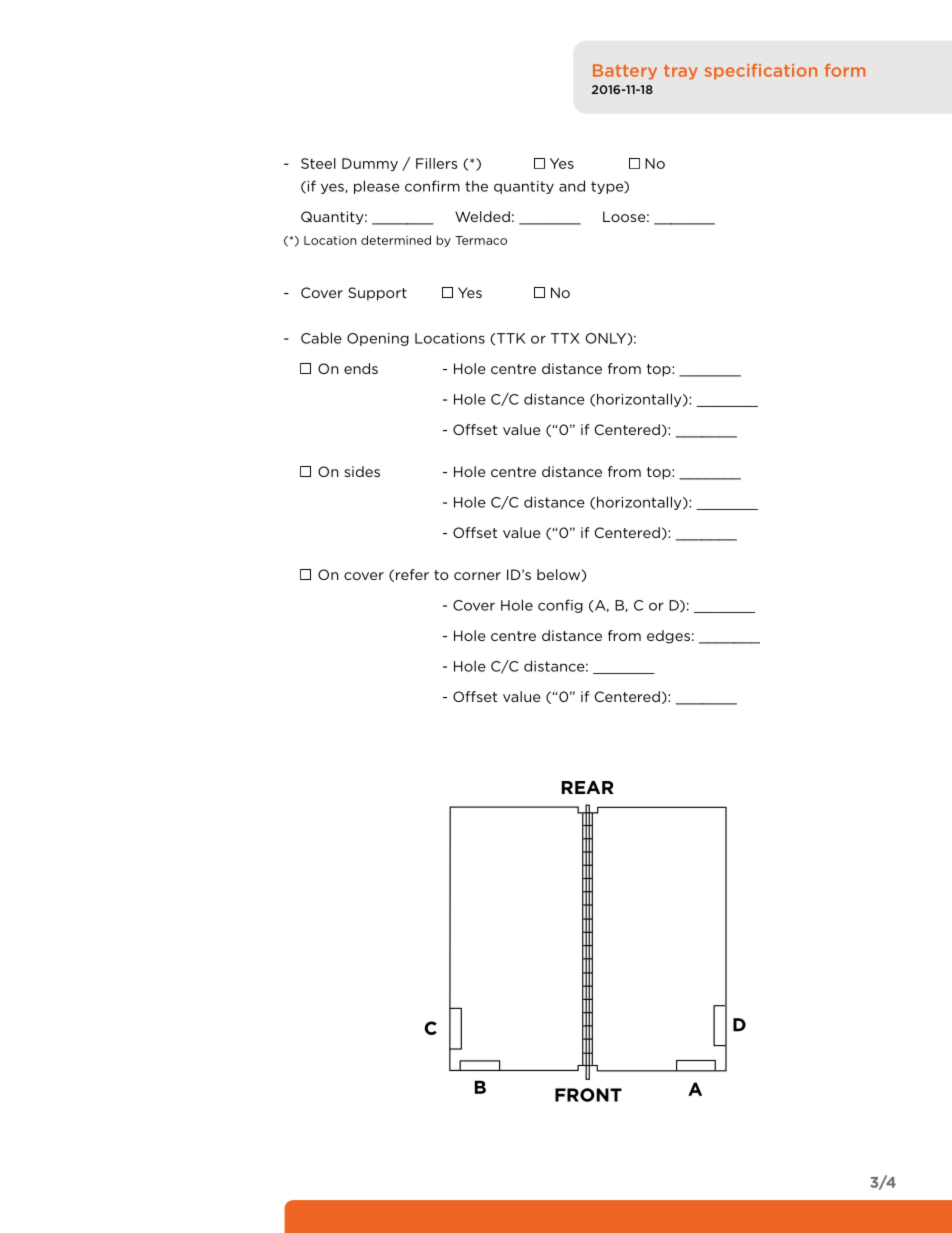 The width and height of the screenshot is (952, 1233). What do you see at coordinates (572, 186) in the screenshot?
I see `and` at bounding box center [572, 186].
